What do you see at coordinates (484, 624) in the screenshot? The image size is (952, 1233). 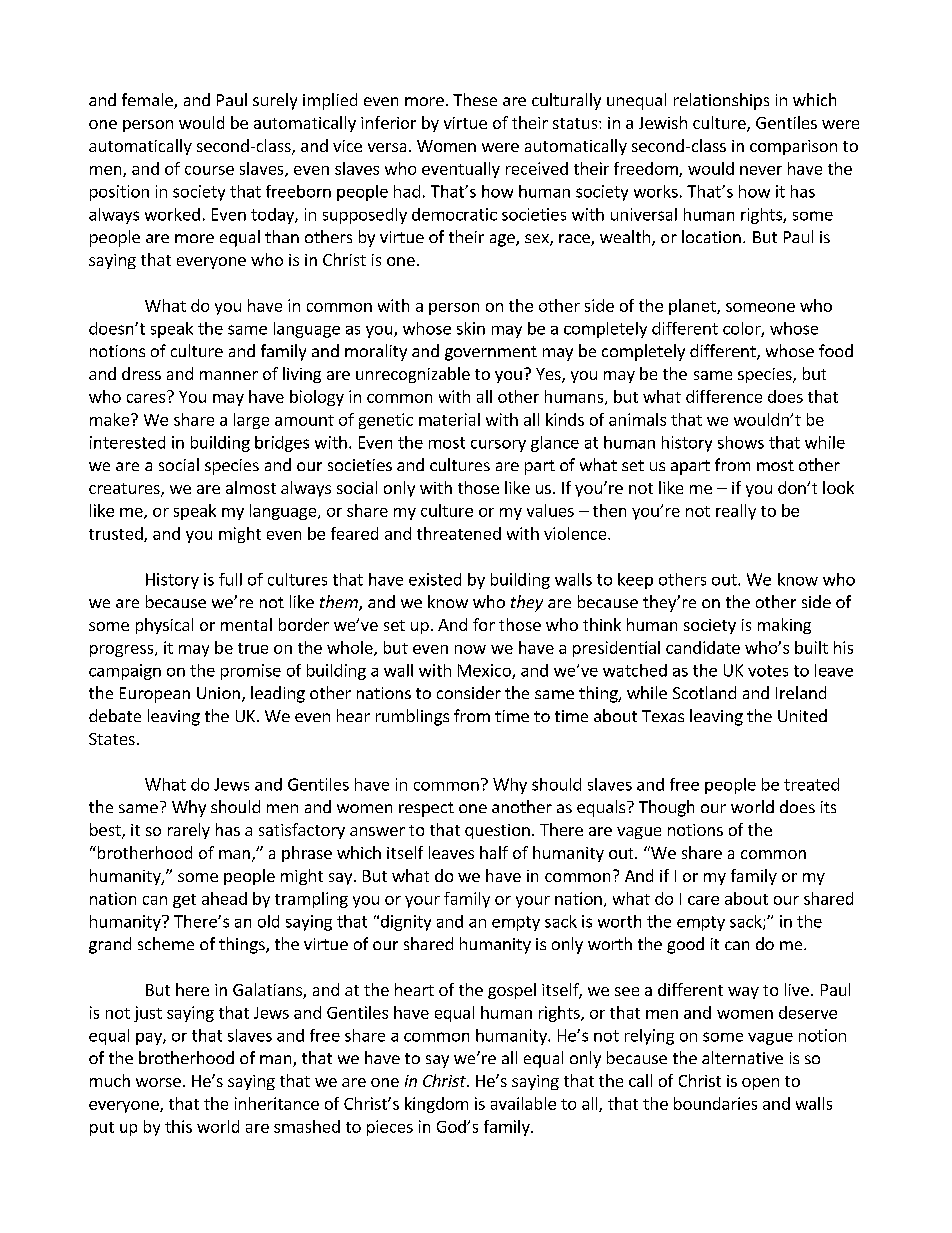 I see `for` at bounding box center [484, 624].
